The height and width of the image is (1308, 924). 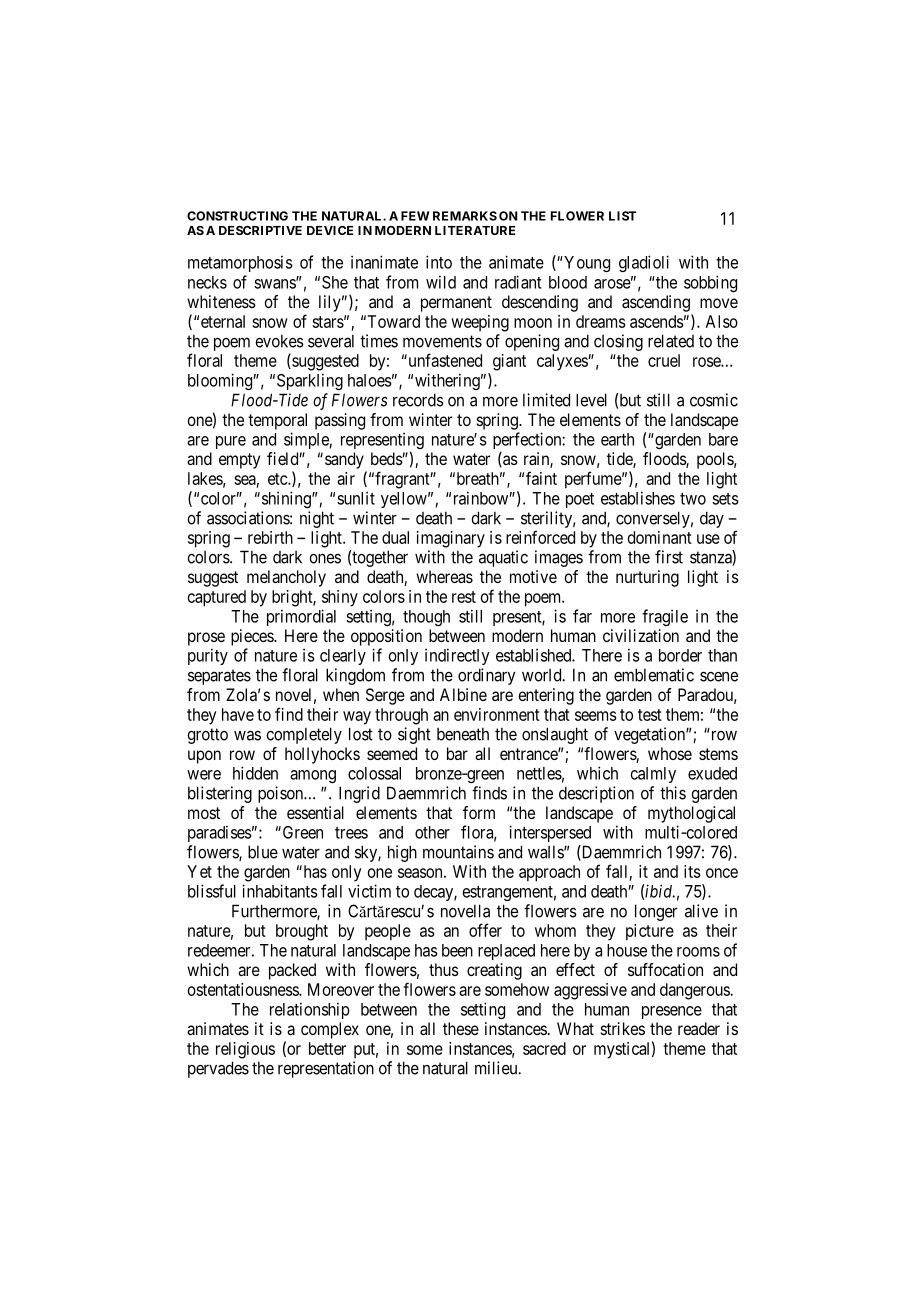 What do you see at coordinates (710, 283) in the image?
I see `sobbing` at bounding box center [710, 283].
